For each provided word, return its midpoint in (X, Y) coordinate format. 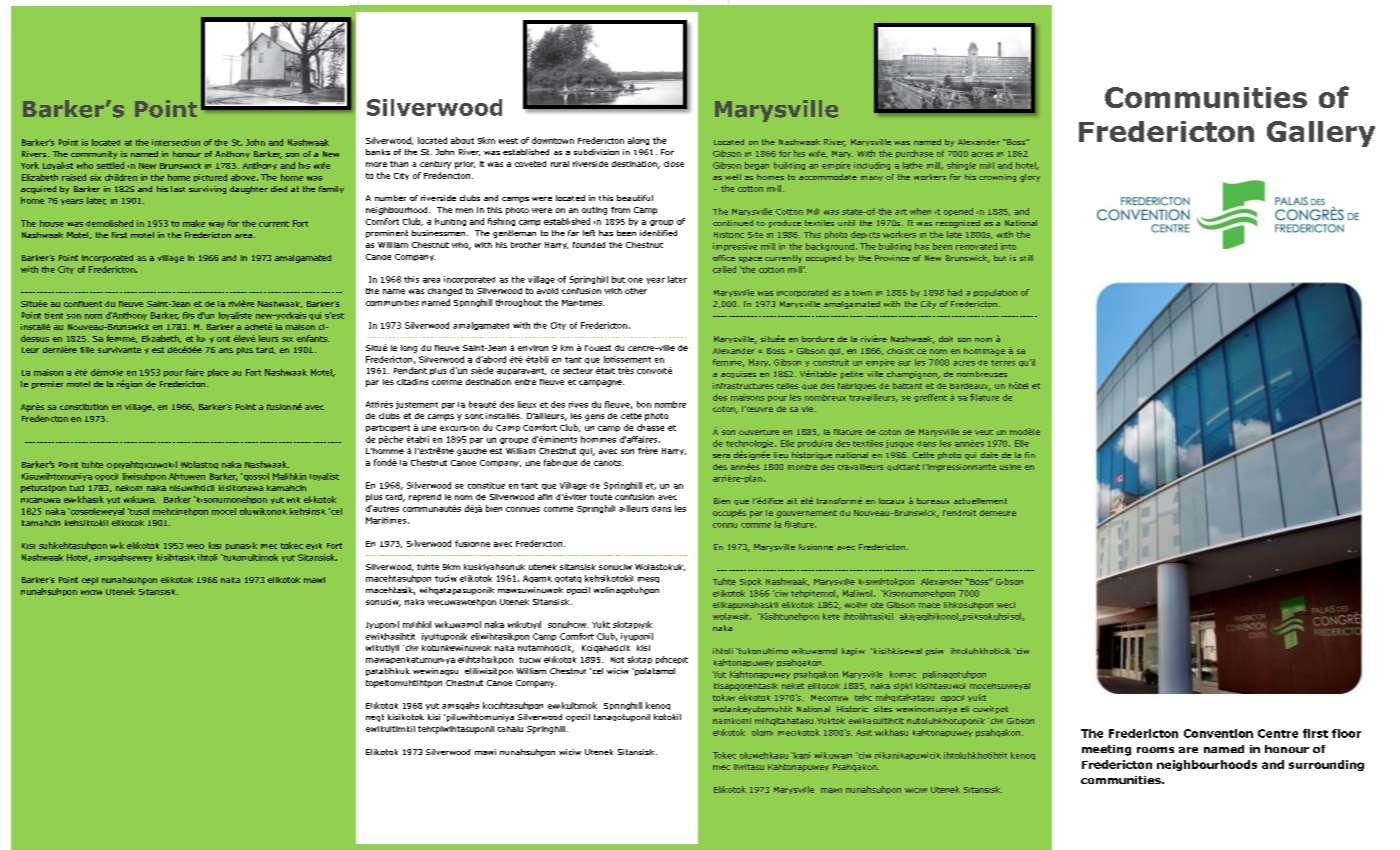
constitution (84, 407)
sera (721, 456)
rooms (1155, 750)
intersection (176, 142)
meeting (1106, 750)
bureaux (933, 501)
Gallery (1321, 134)
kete (831, 616)
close (674, 164)
